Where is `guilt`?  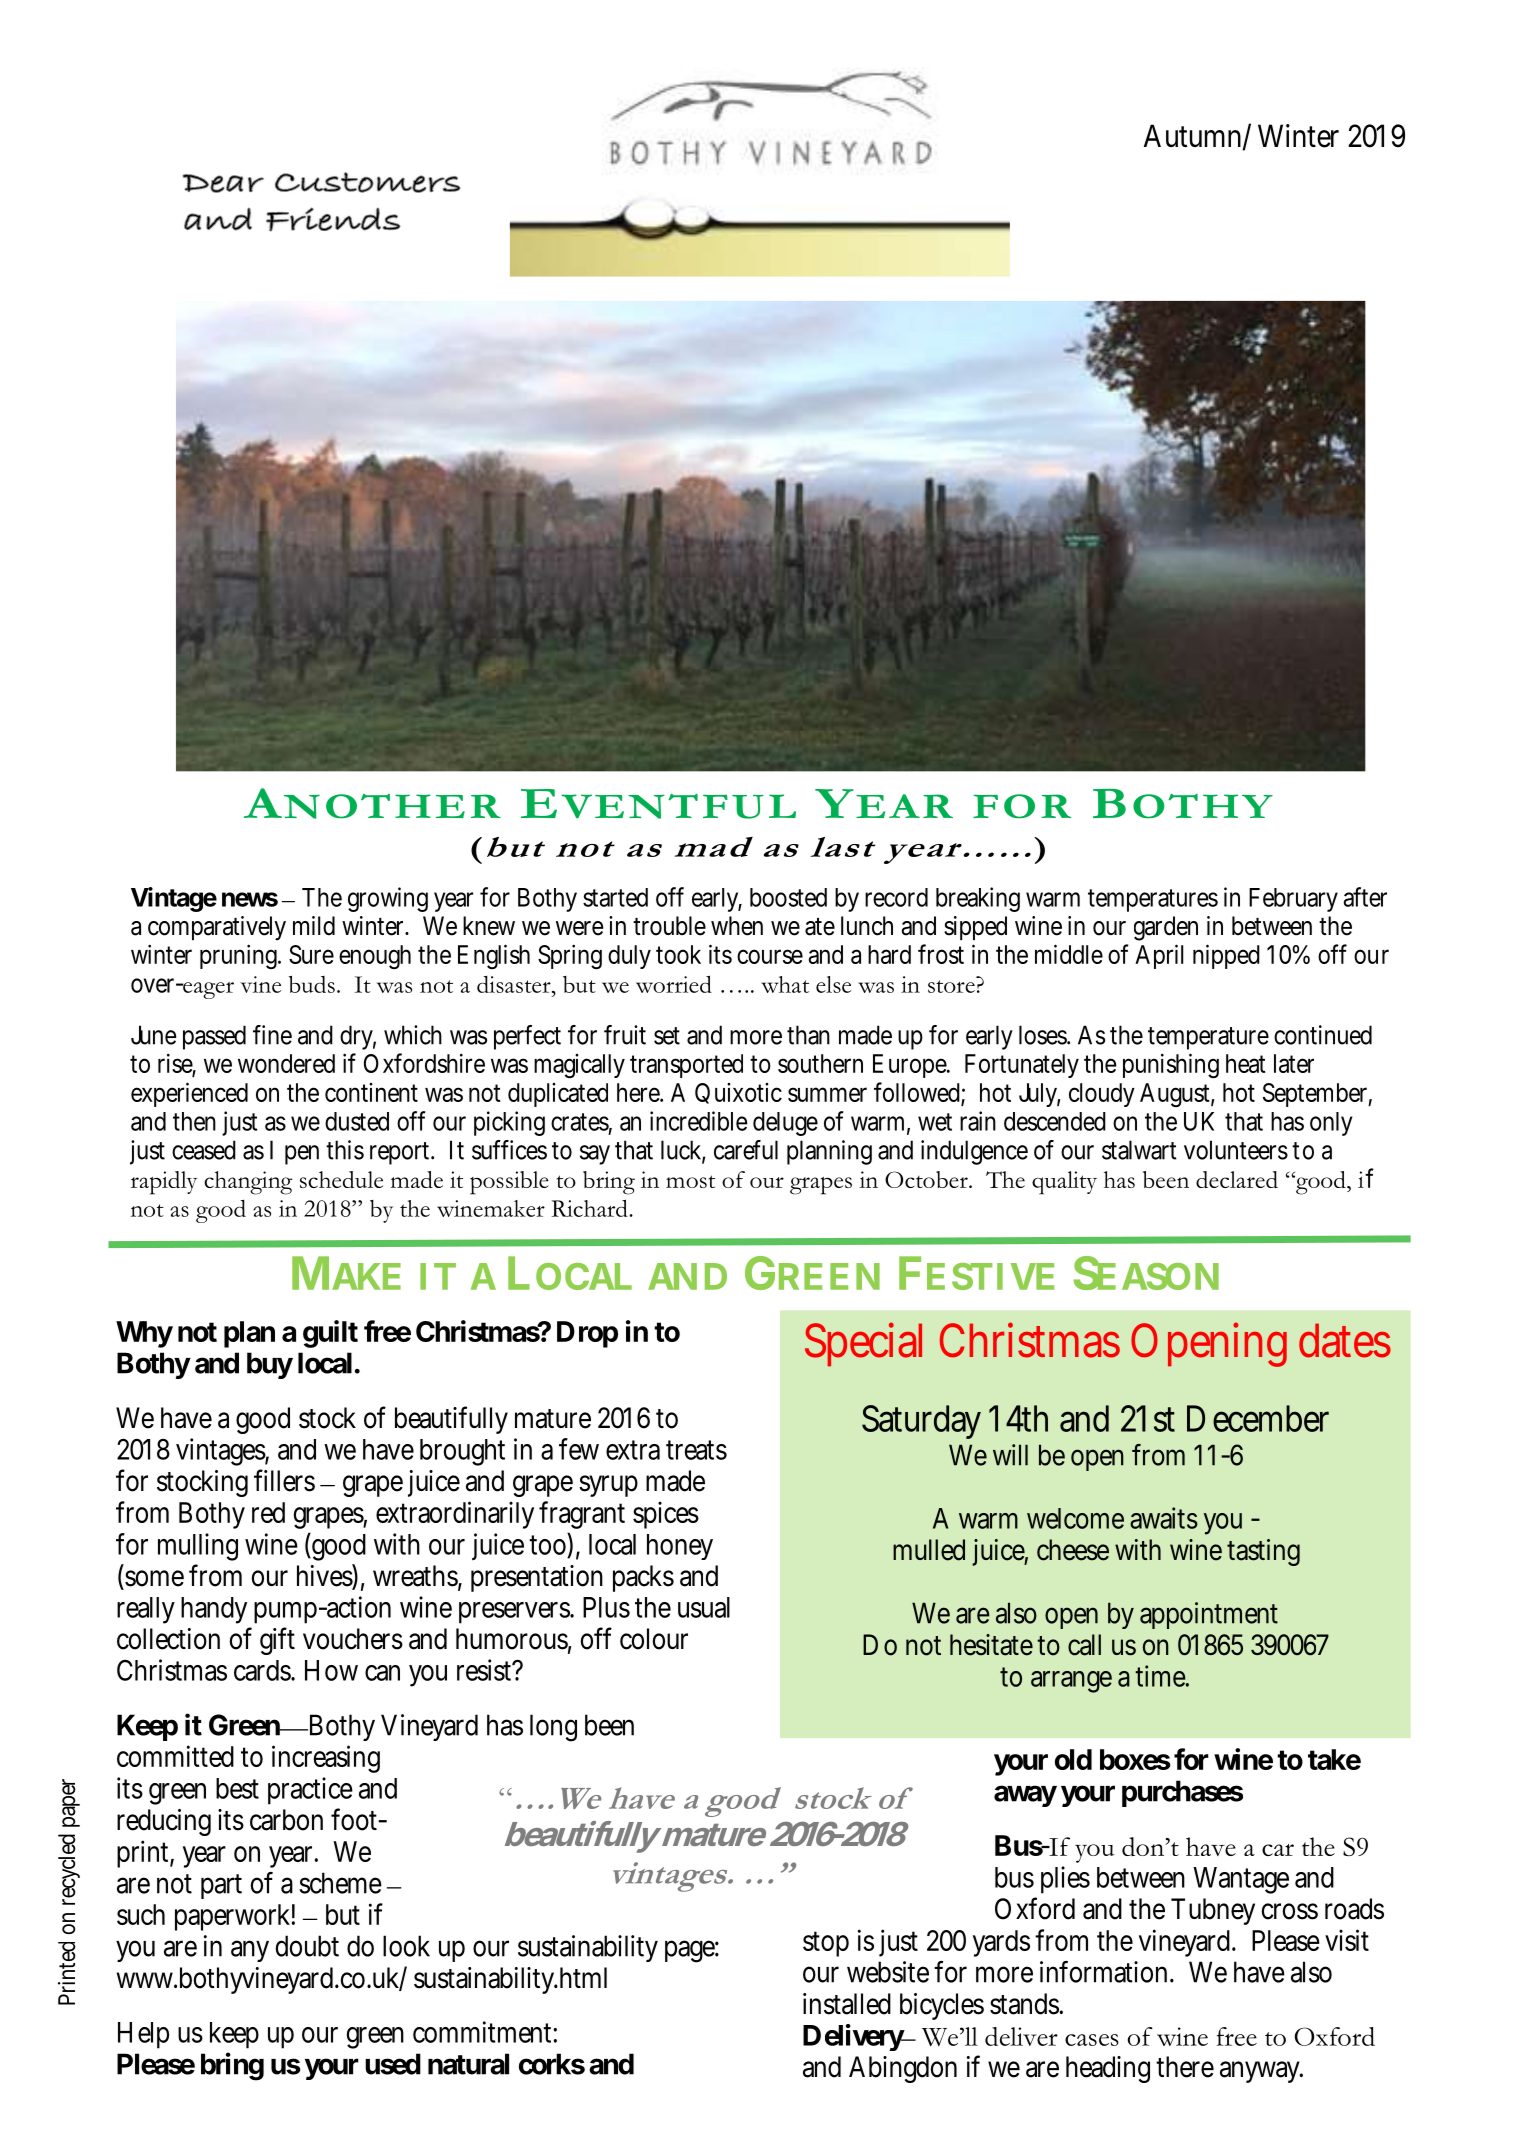 guilt is located at coordinates (330, 1334).
